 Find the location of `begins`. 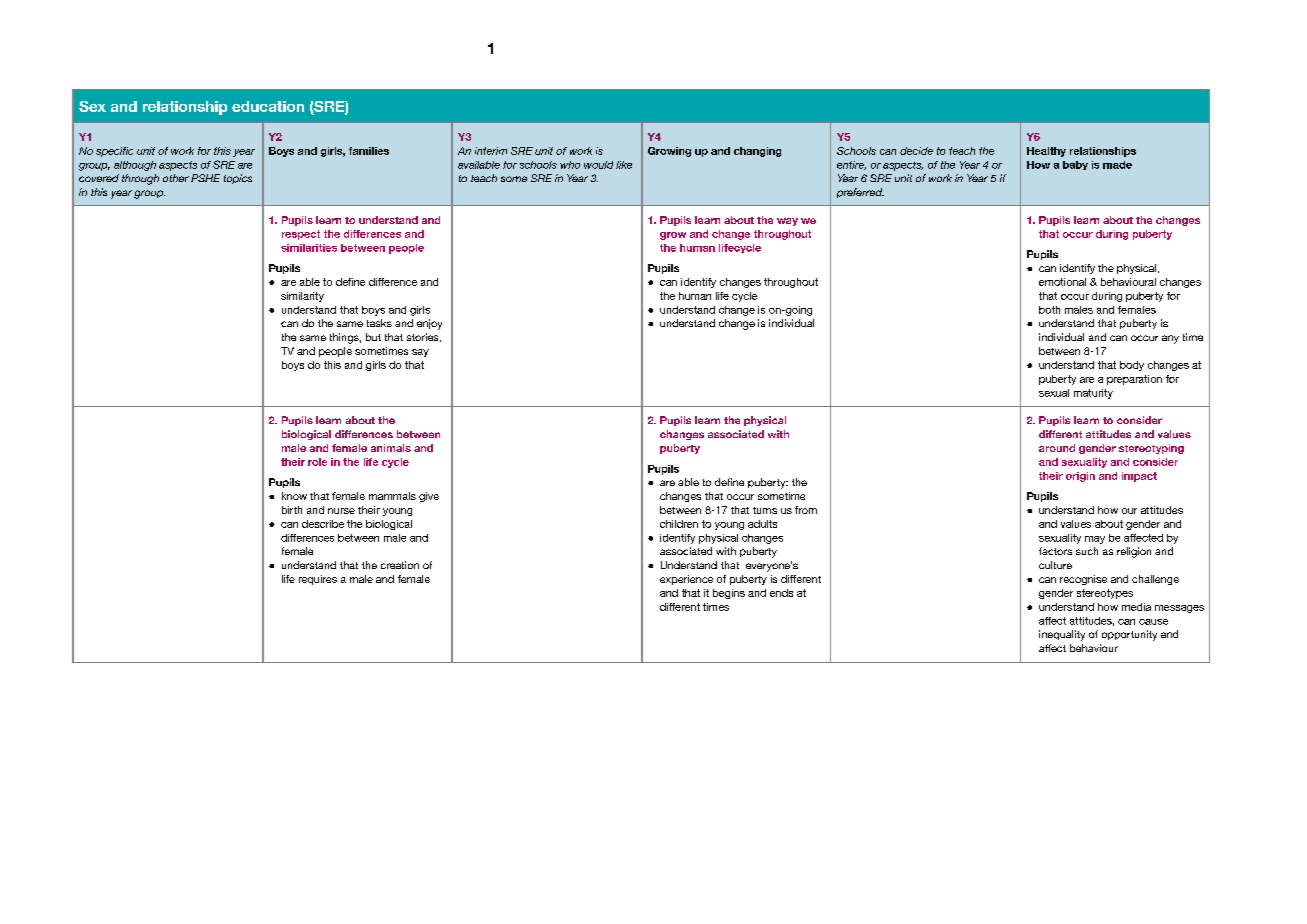

begins is located at coordinates (729, 594).
